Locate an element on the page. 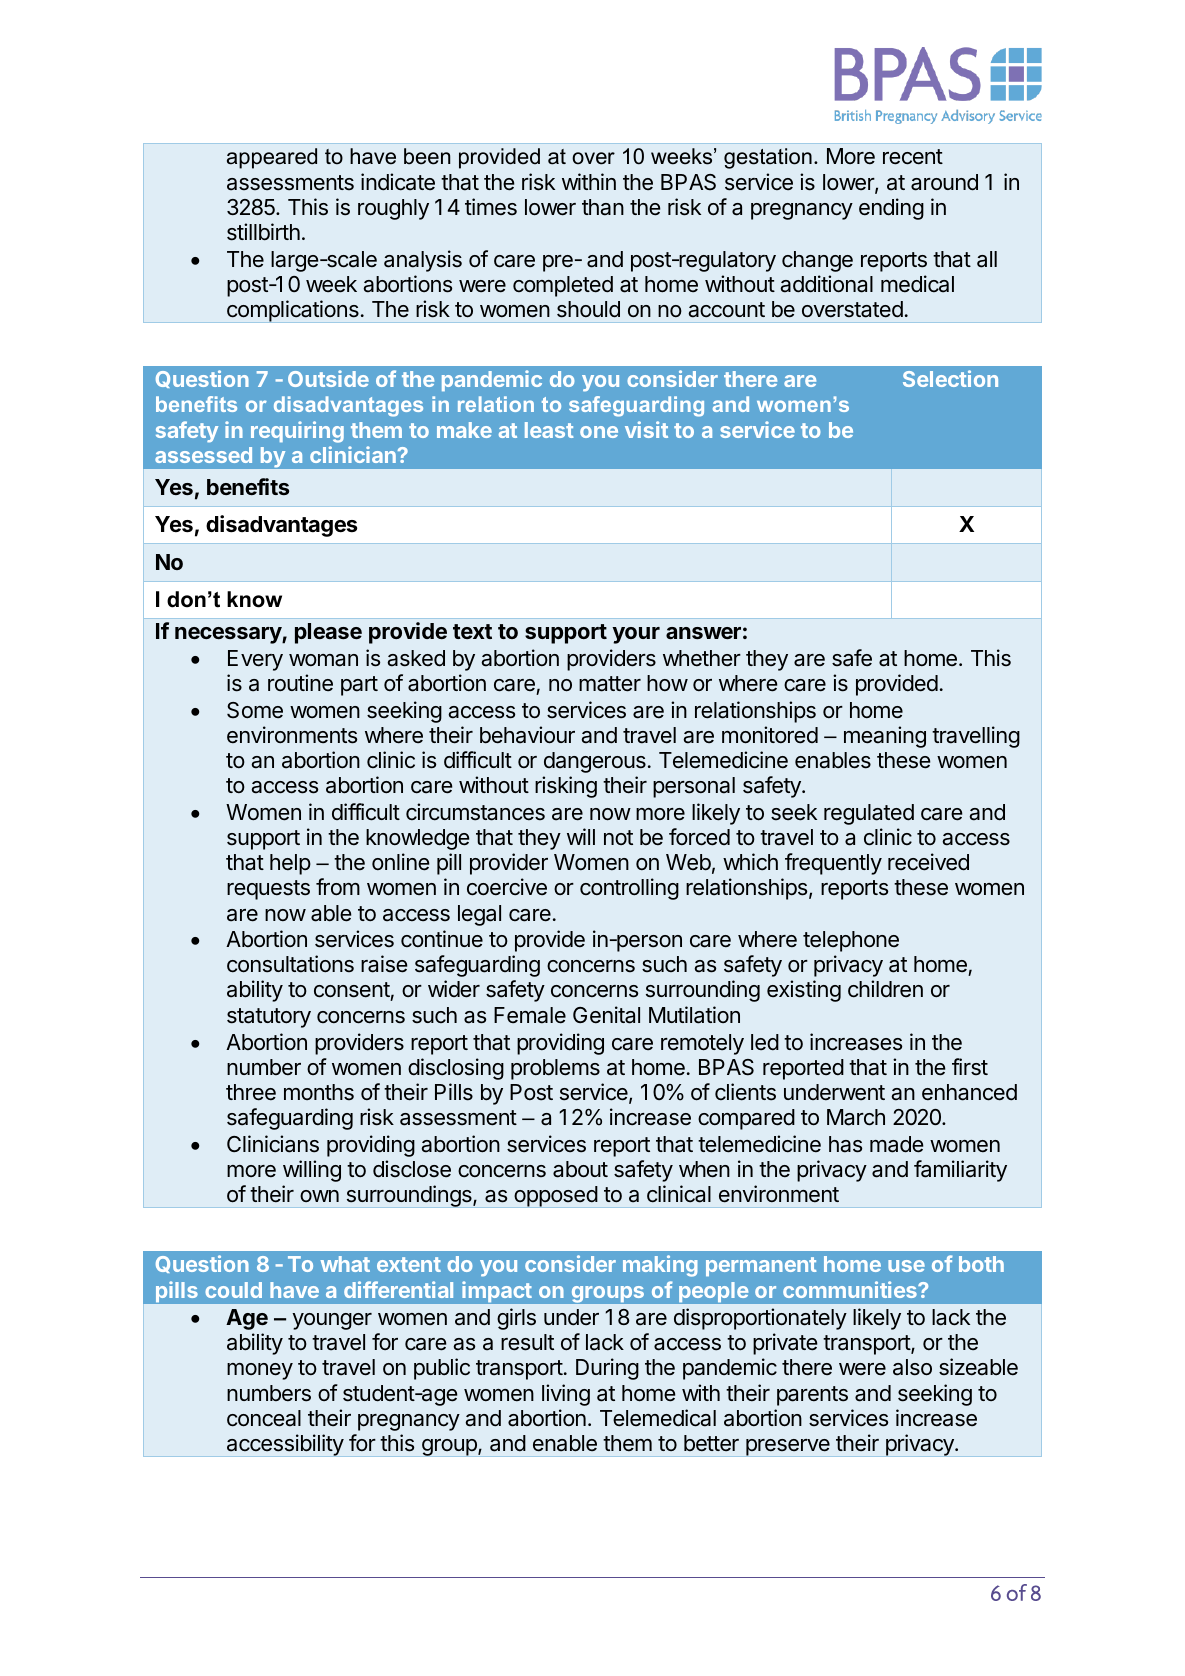  ending is located at coordinates (891, 209).
